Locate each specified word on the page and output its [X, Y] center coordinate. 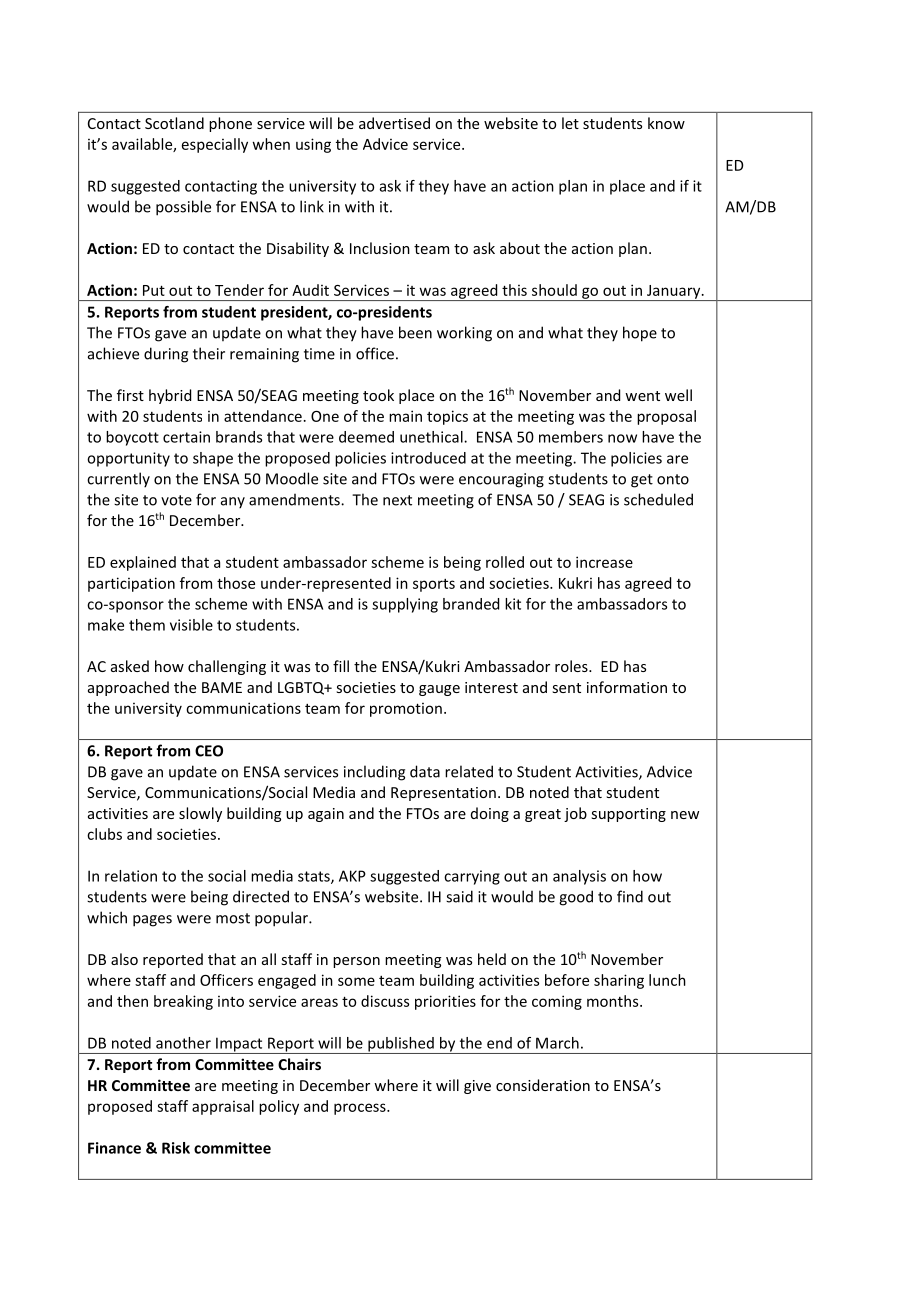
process [361, 1109]
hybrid [170, 396]
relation [131, 876]
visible [191, 625]
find [630, 896]
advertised [394, 123]
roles [572, 666]
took [378, 395]
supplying [405, 605]
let [570, 123]
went [642, 396]
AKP [352, 876]
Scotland [174, 123]
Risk [176, 1148]
